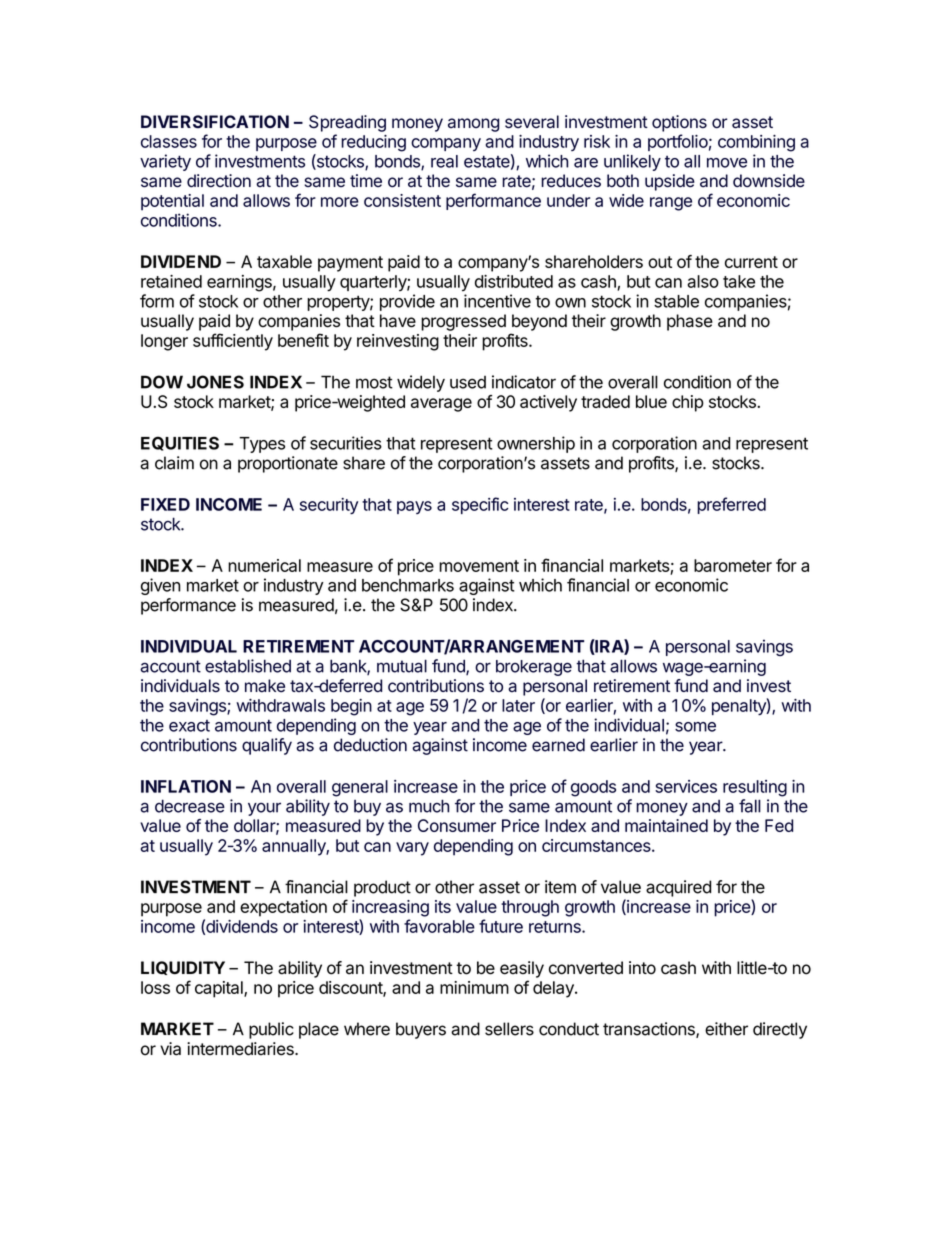 This screenshot has width=952, height=1233. What do you see at coordinates (679, 123) in the screenshot?
I see `options` at bounding box center [679, 123].
